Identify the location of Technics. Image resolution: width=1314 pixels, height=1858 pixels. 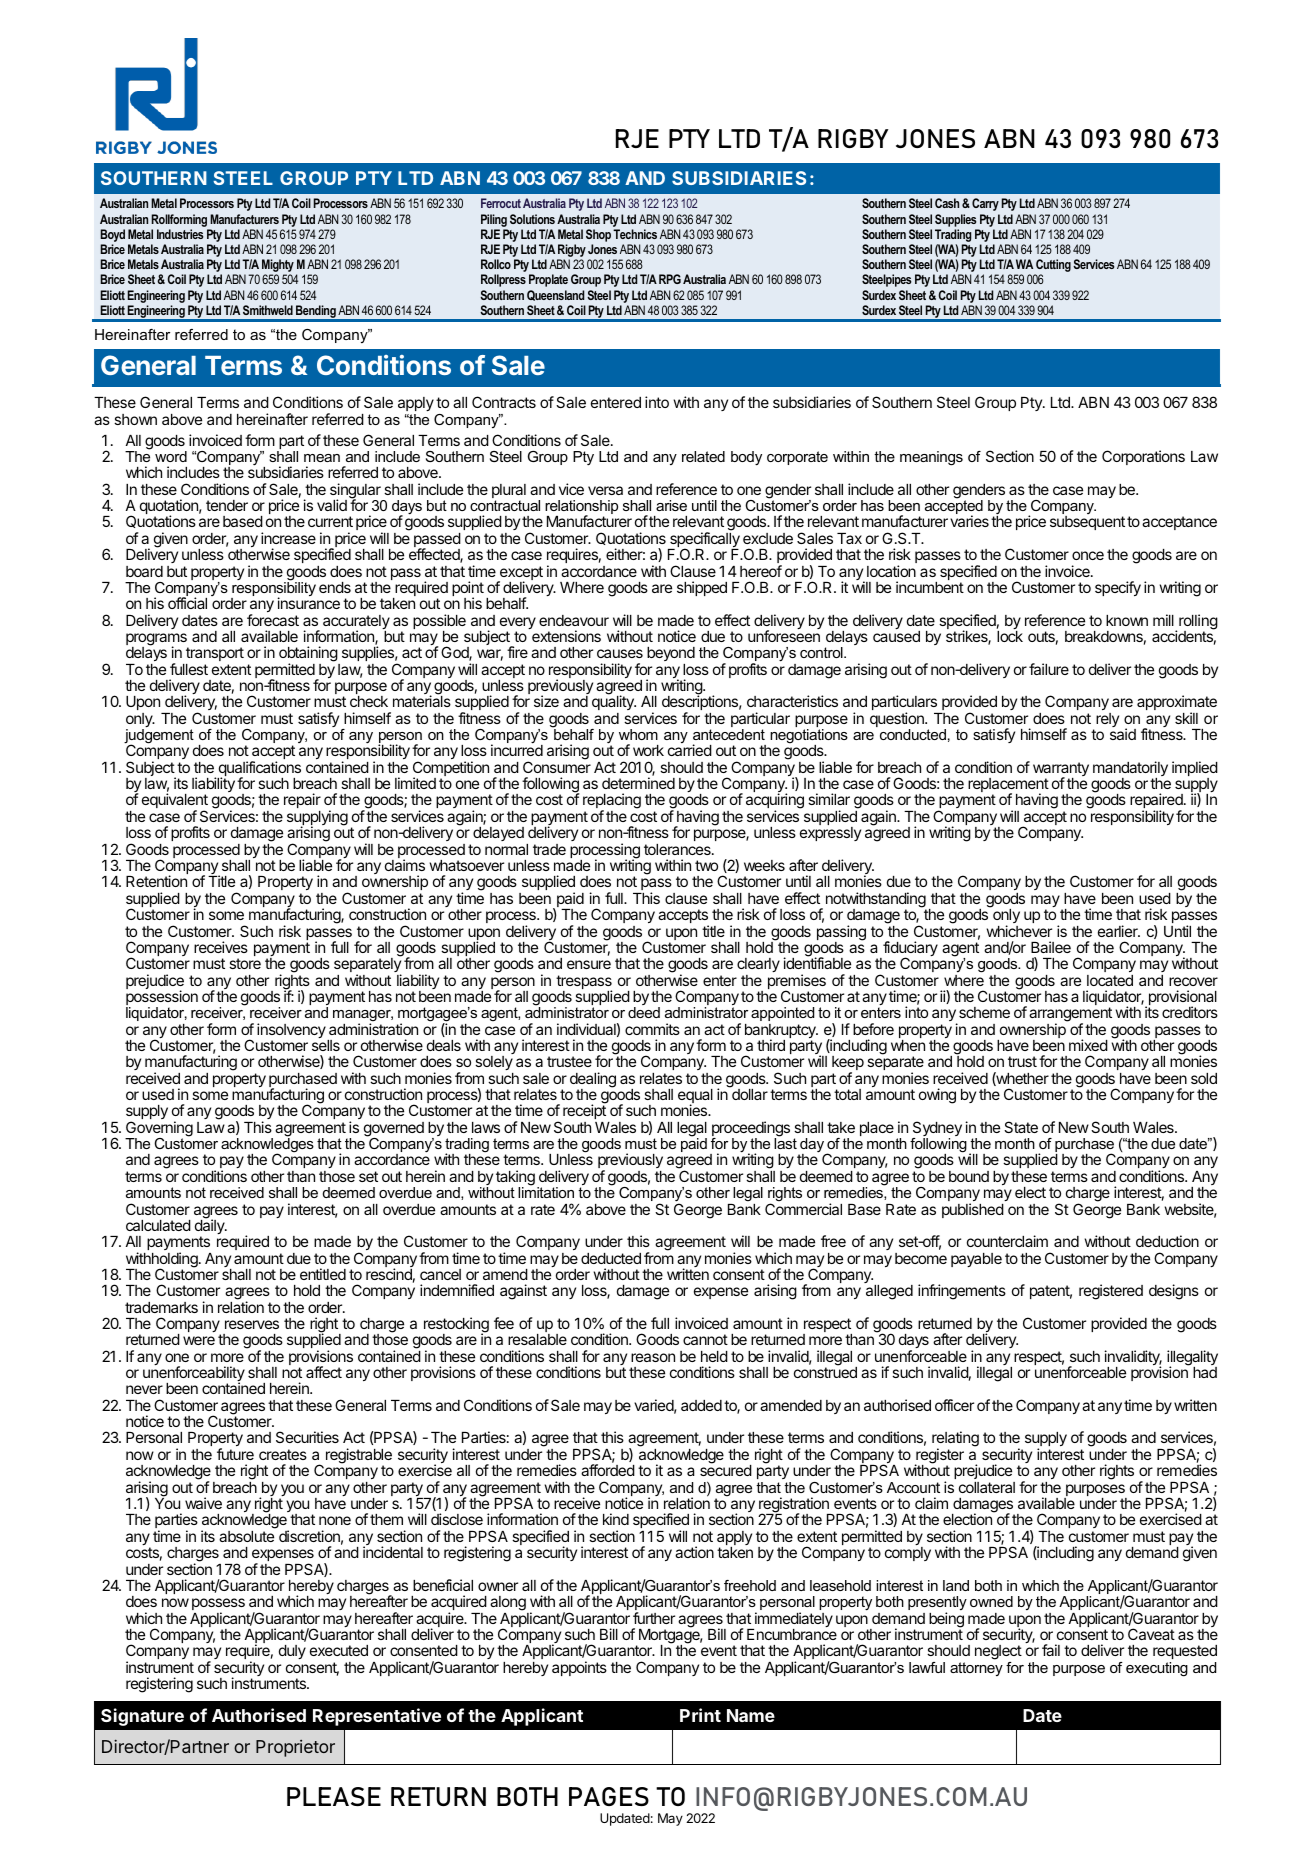
(635, 234).
